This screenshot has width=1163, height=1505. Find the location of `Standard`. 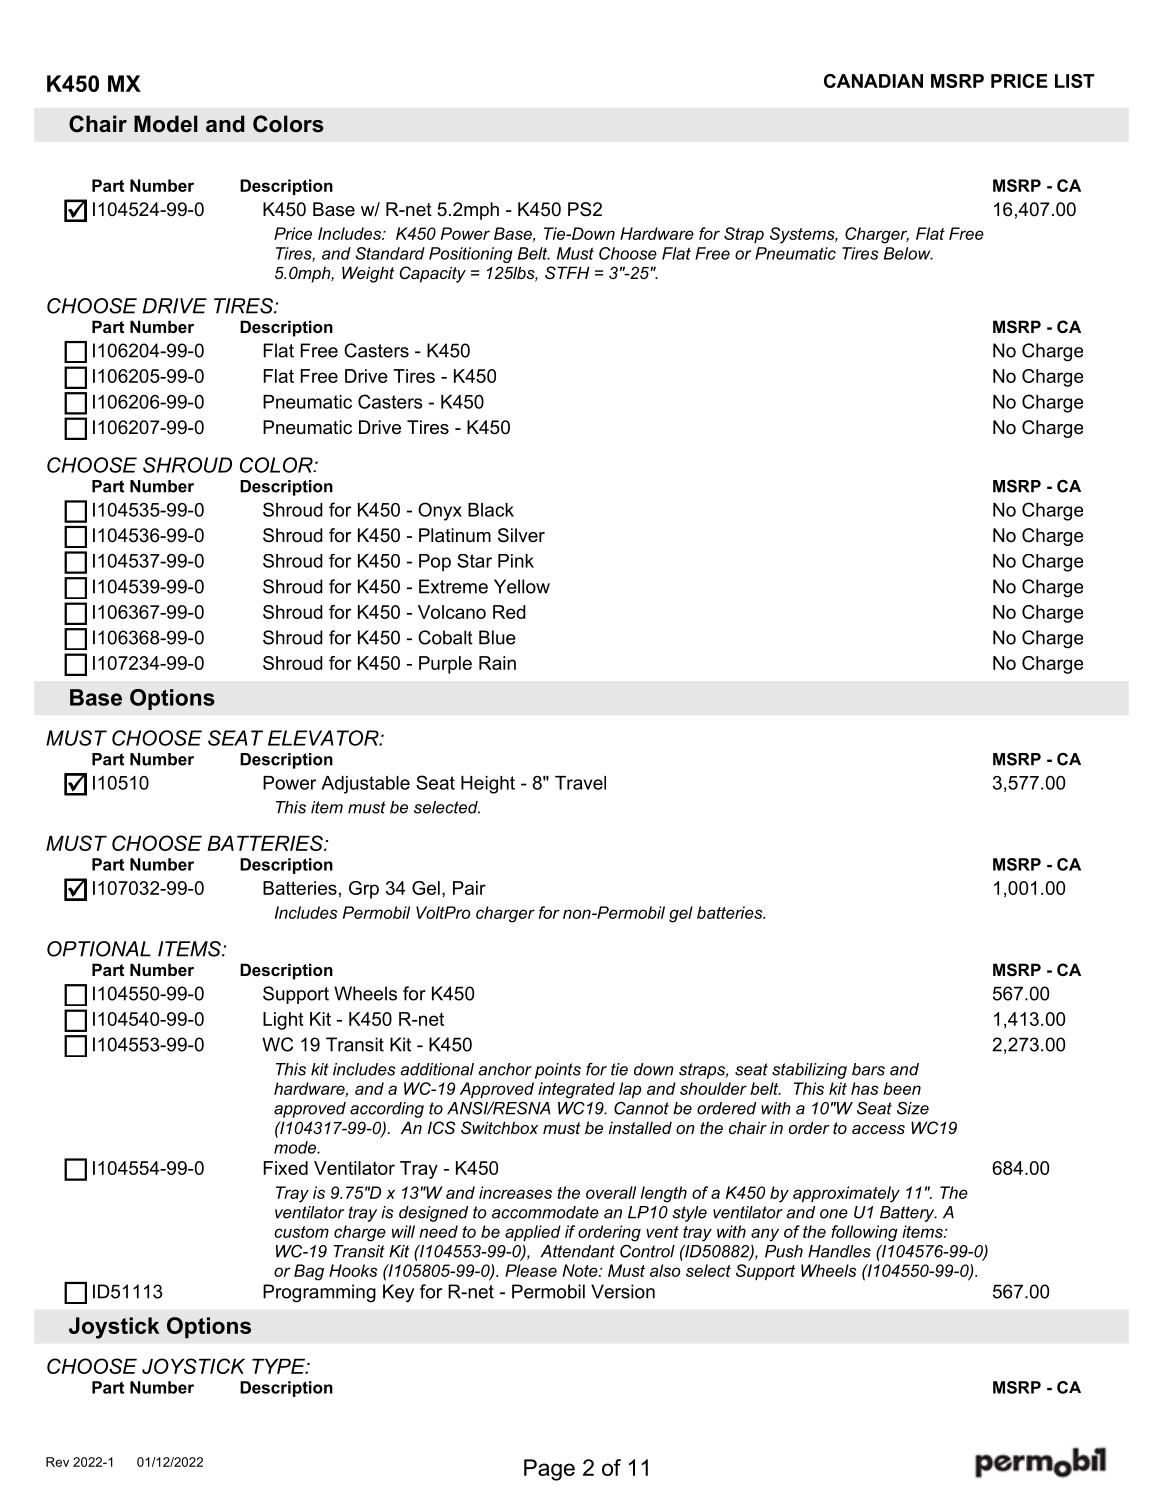

Standard is located at coordinates (390, 253).
